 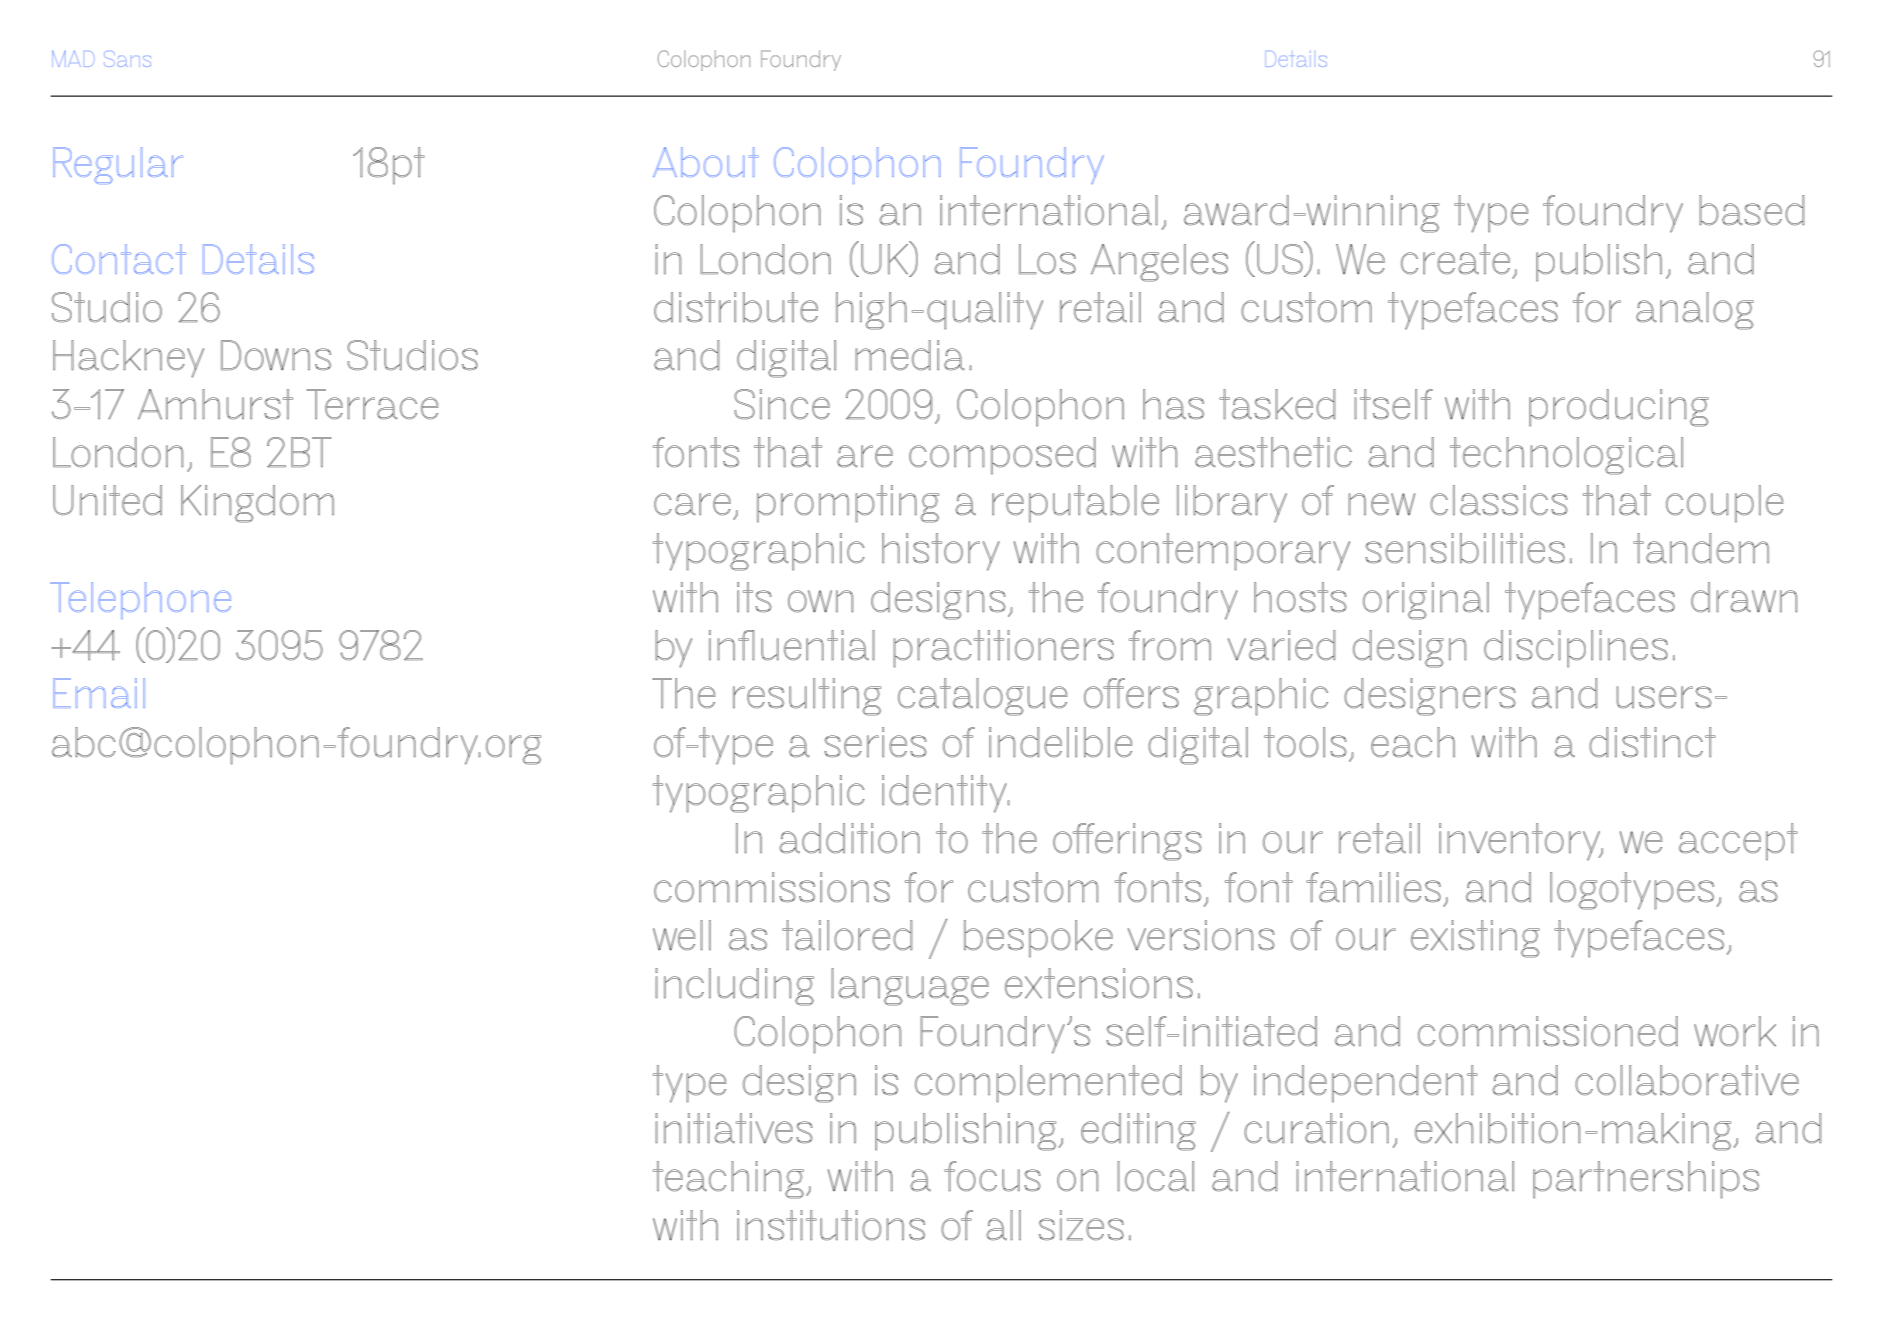 I want to click on well, so click(x=682, y=935).
